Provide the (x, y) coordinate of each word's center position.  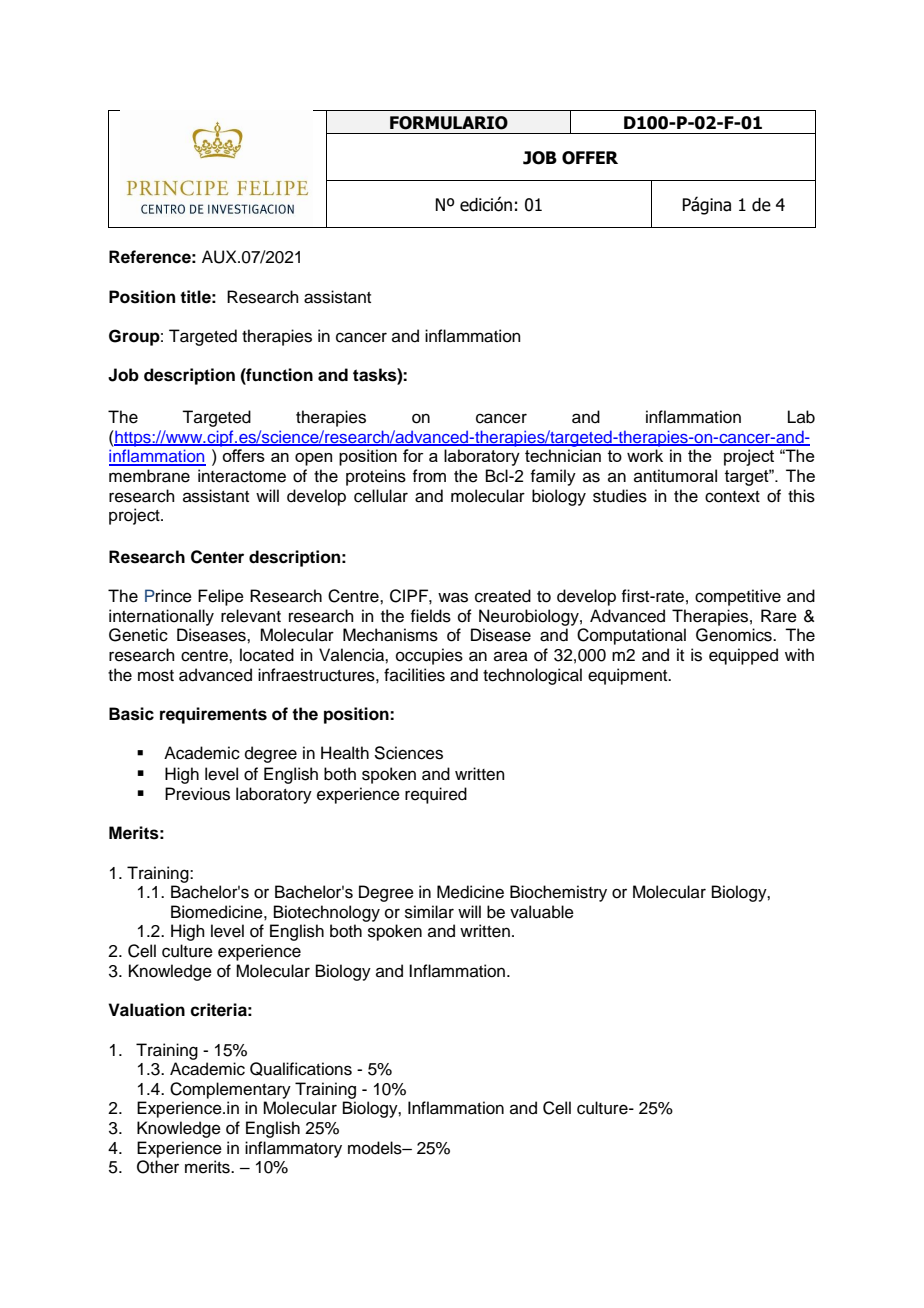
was (453, 597)
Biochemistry (558, 893)
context (732, 497)
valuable (542, 912)
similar (429, 912)
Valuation (146, 1010)
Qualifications (301, 1069)
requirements (213, 715)
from (429, 476)
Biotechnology (327, 913)
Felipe (221, 597)
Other (158, 1167)
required (436, 795)
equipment (629, 676)
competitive (738, 597)
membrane (149, 476)
